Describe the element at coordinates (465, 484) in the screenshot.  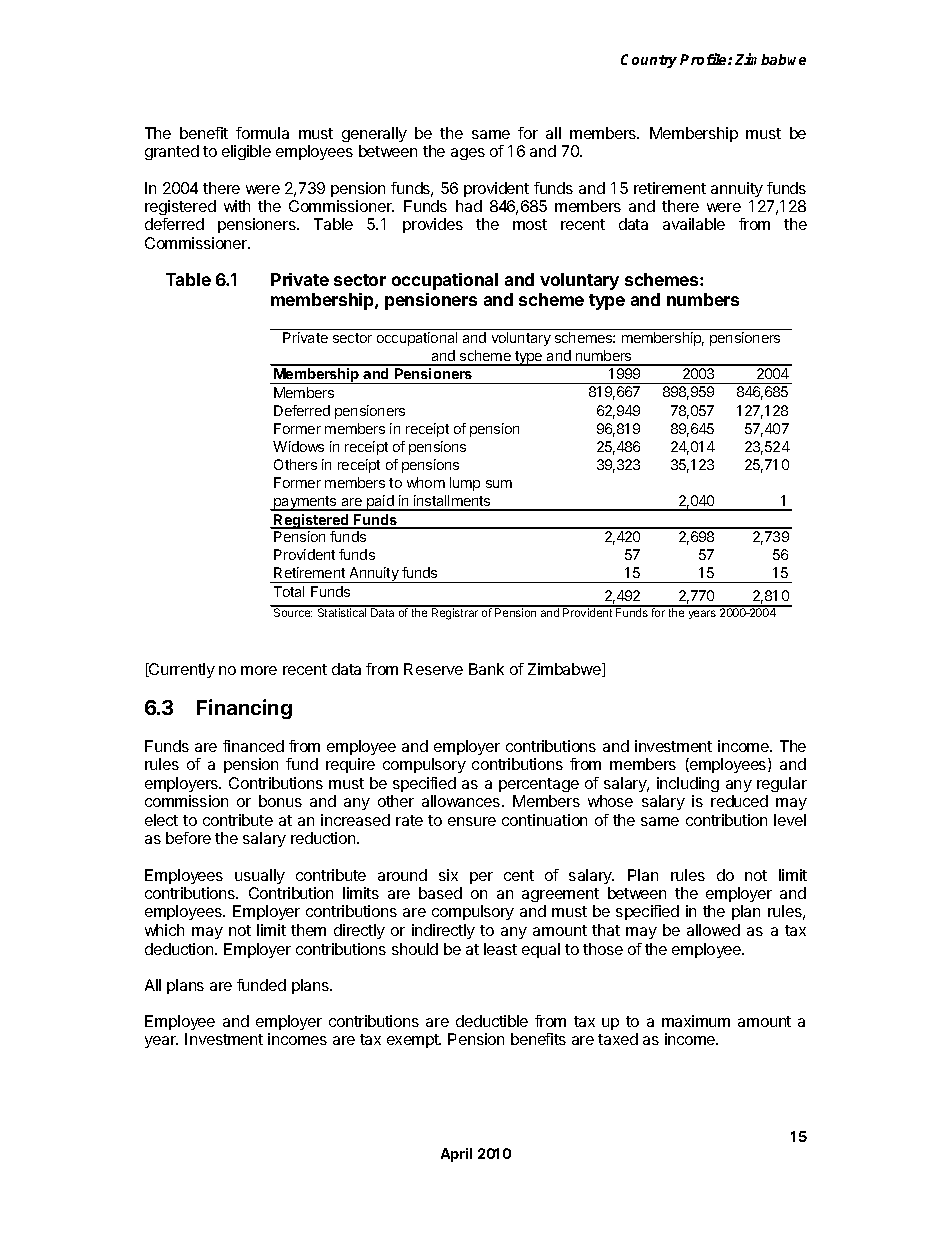
I see `lump` at that location.
